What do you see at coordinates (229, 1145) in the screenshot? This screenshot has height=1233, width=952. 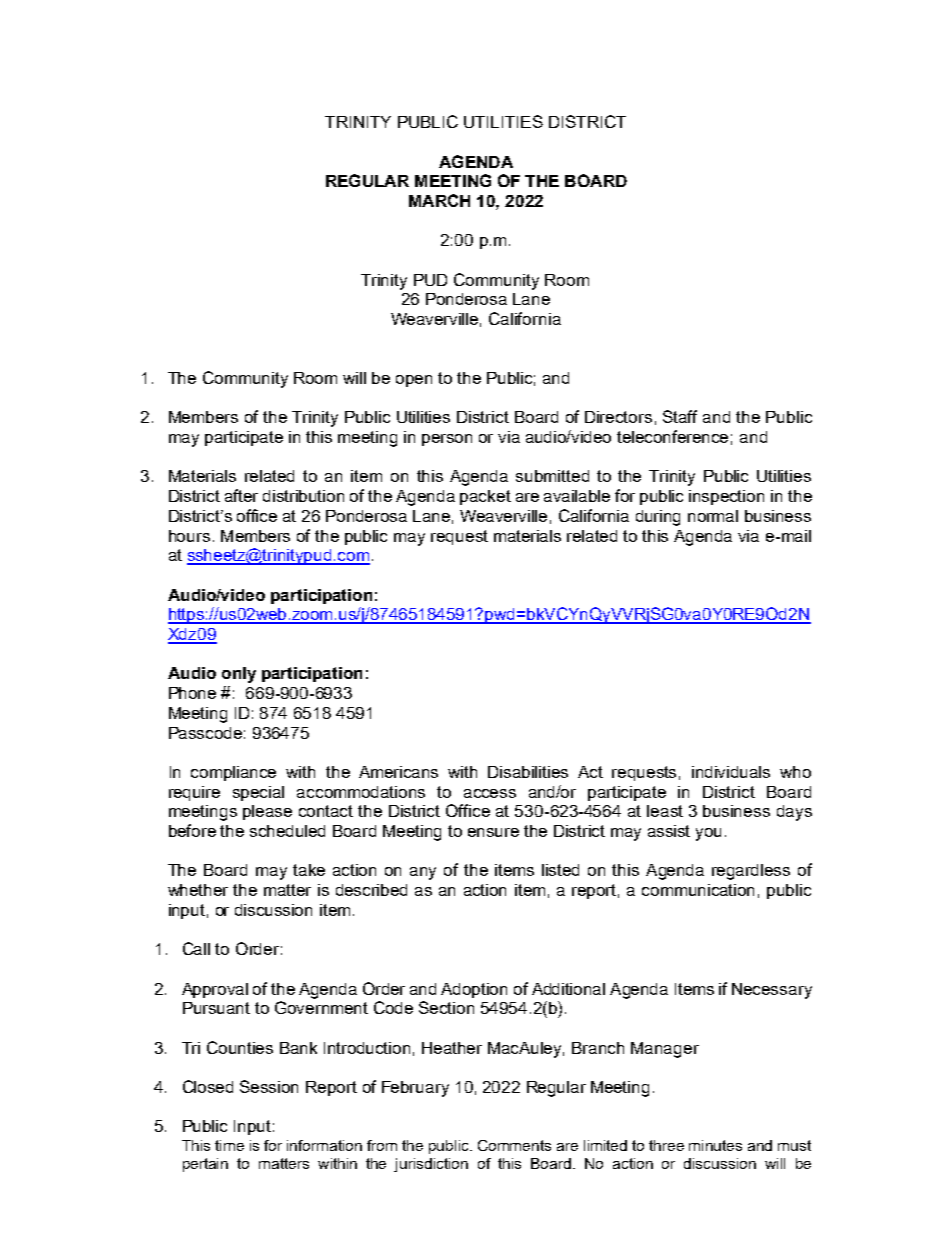 I see `time` at bounding box center [229, 1145].
